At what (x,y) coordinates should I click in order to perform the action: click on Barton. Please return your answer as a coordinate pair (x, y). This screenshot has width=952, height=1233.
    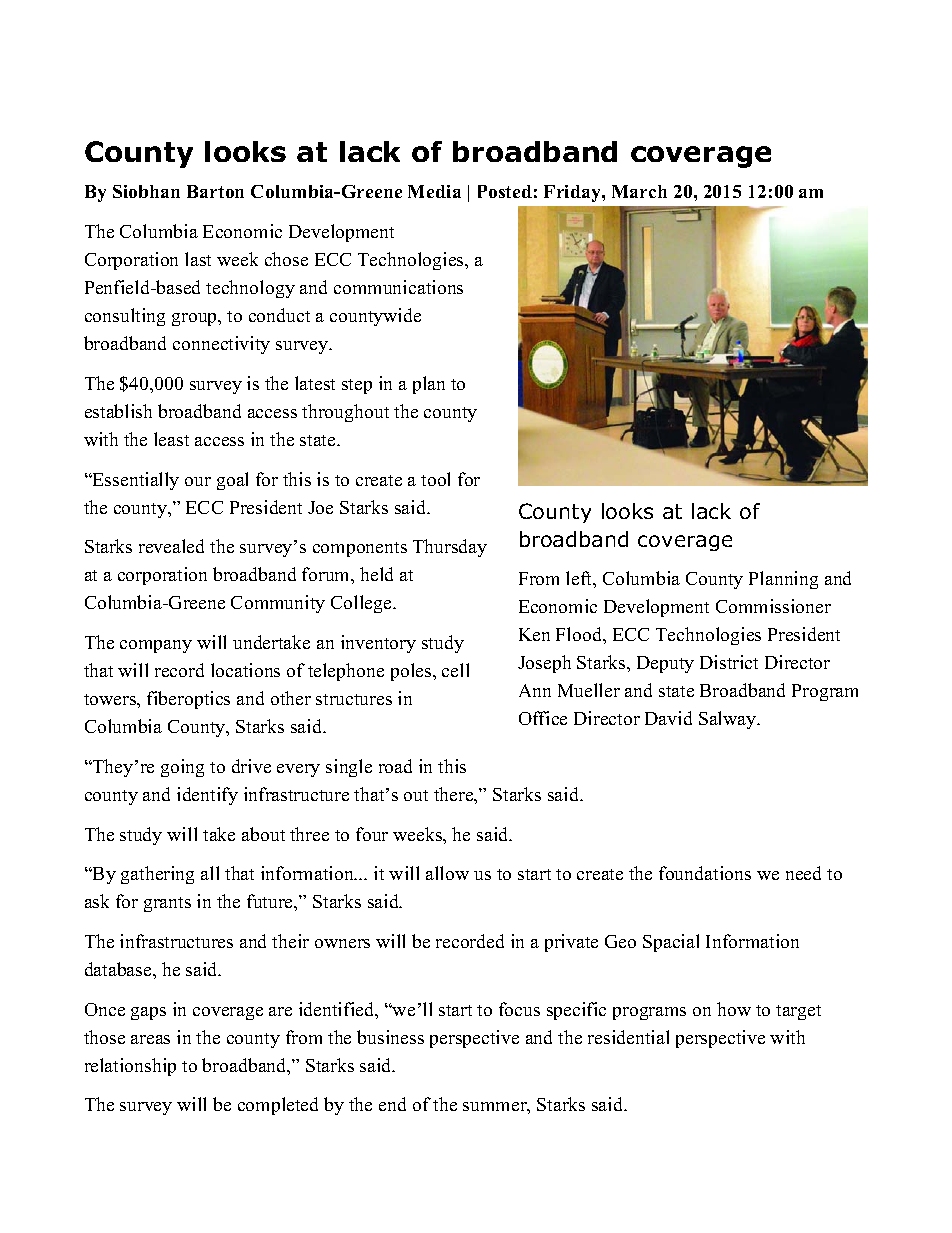
    Looking at the image, I should click on (215, 191).
